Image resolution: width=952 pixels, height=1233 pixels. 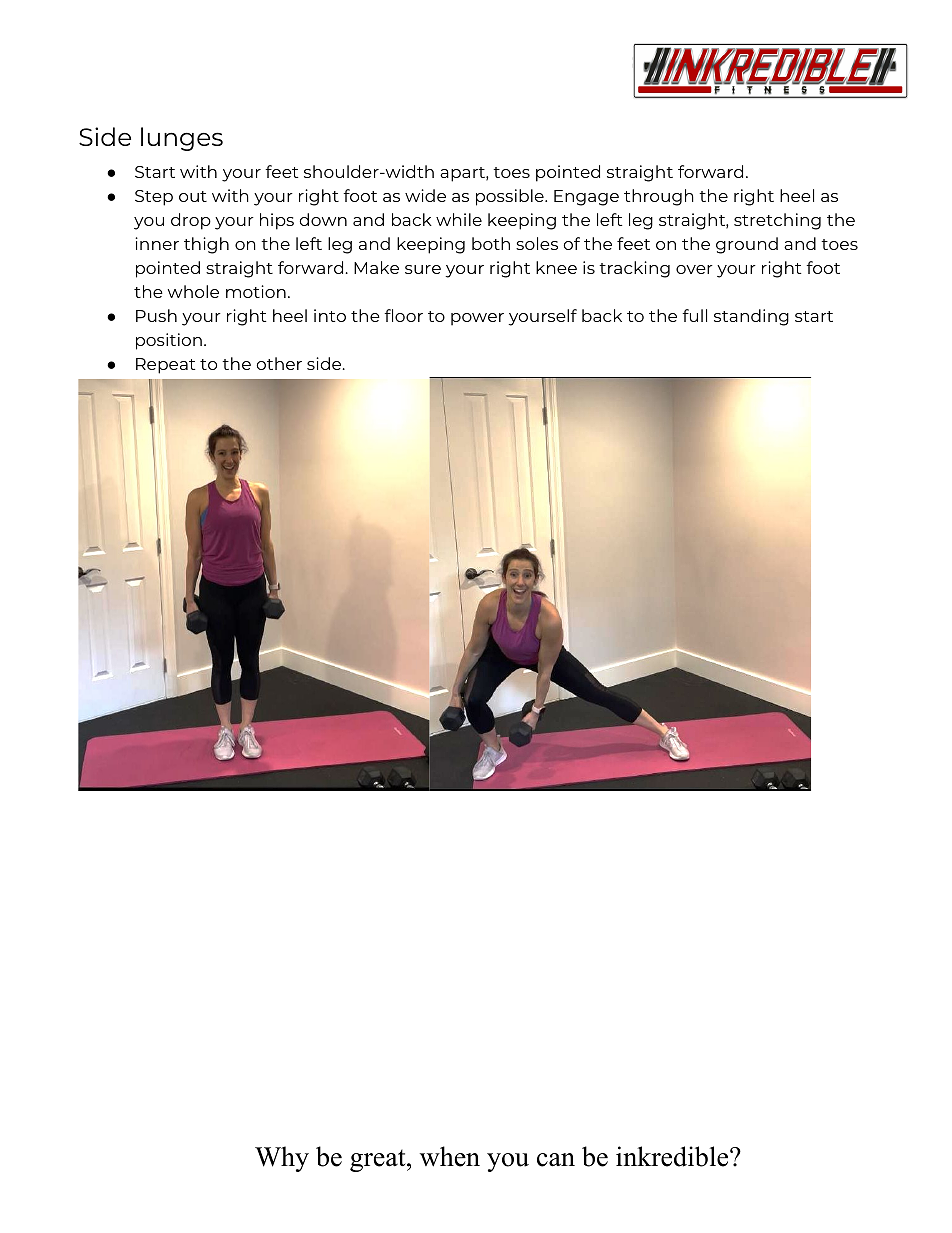 What do you see at coordinates (193, 196) in the screenshot?
I see `out` at bounding box center [193, 196].
